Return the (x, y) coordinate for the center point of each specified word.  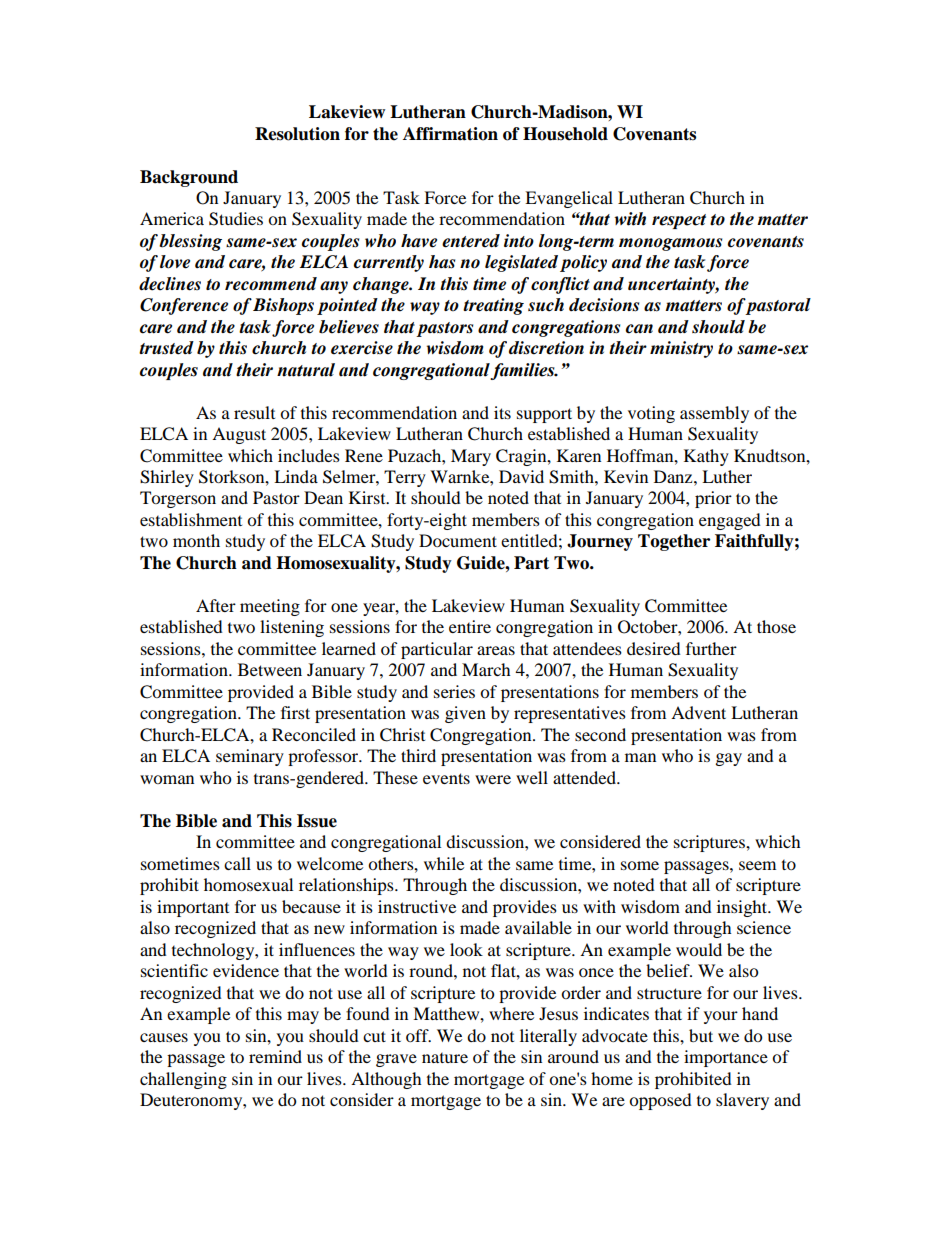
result (254, 412)
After (216, 605)
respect (679, 221)
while (444, 863)
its (502, 412)
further (711, 648)
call (237, 863)
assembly (714, 414)
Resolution (297, 134)
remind (275, 1056)
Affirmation (450, 134)
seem (757, 865)
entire (470, 626)
